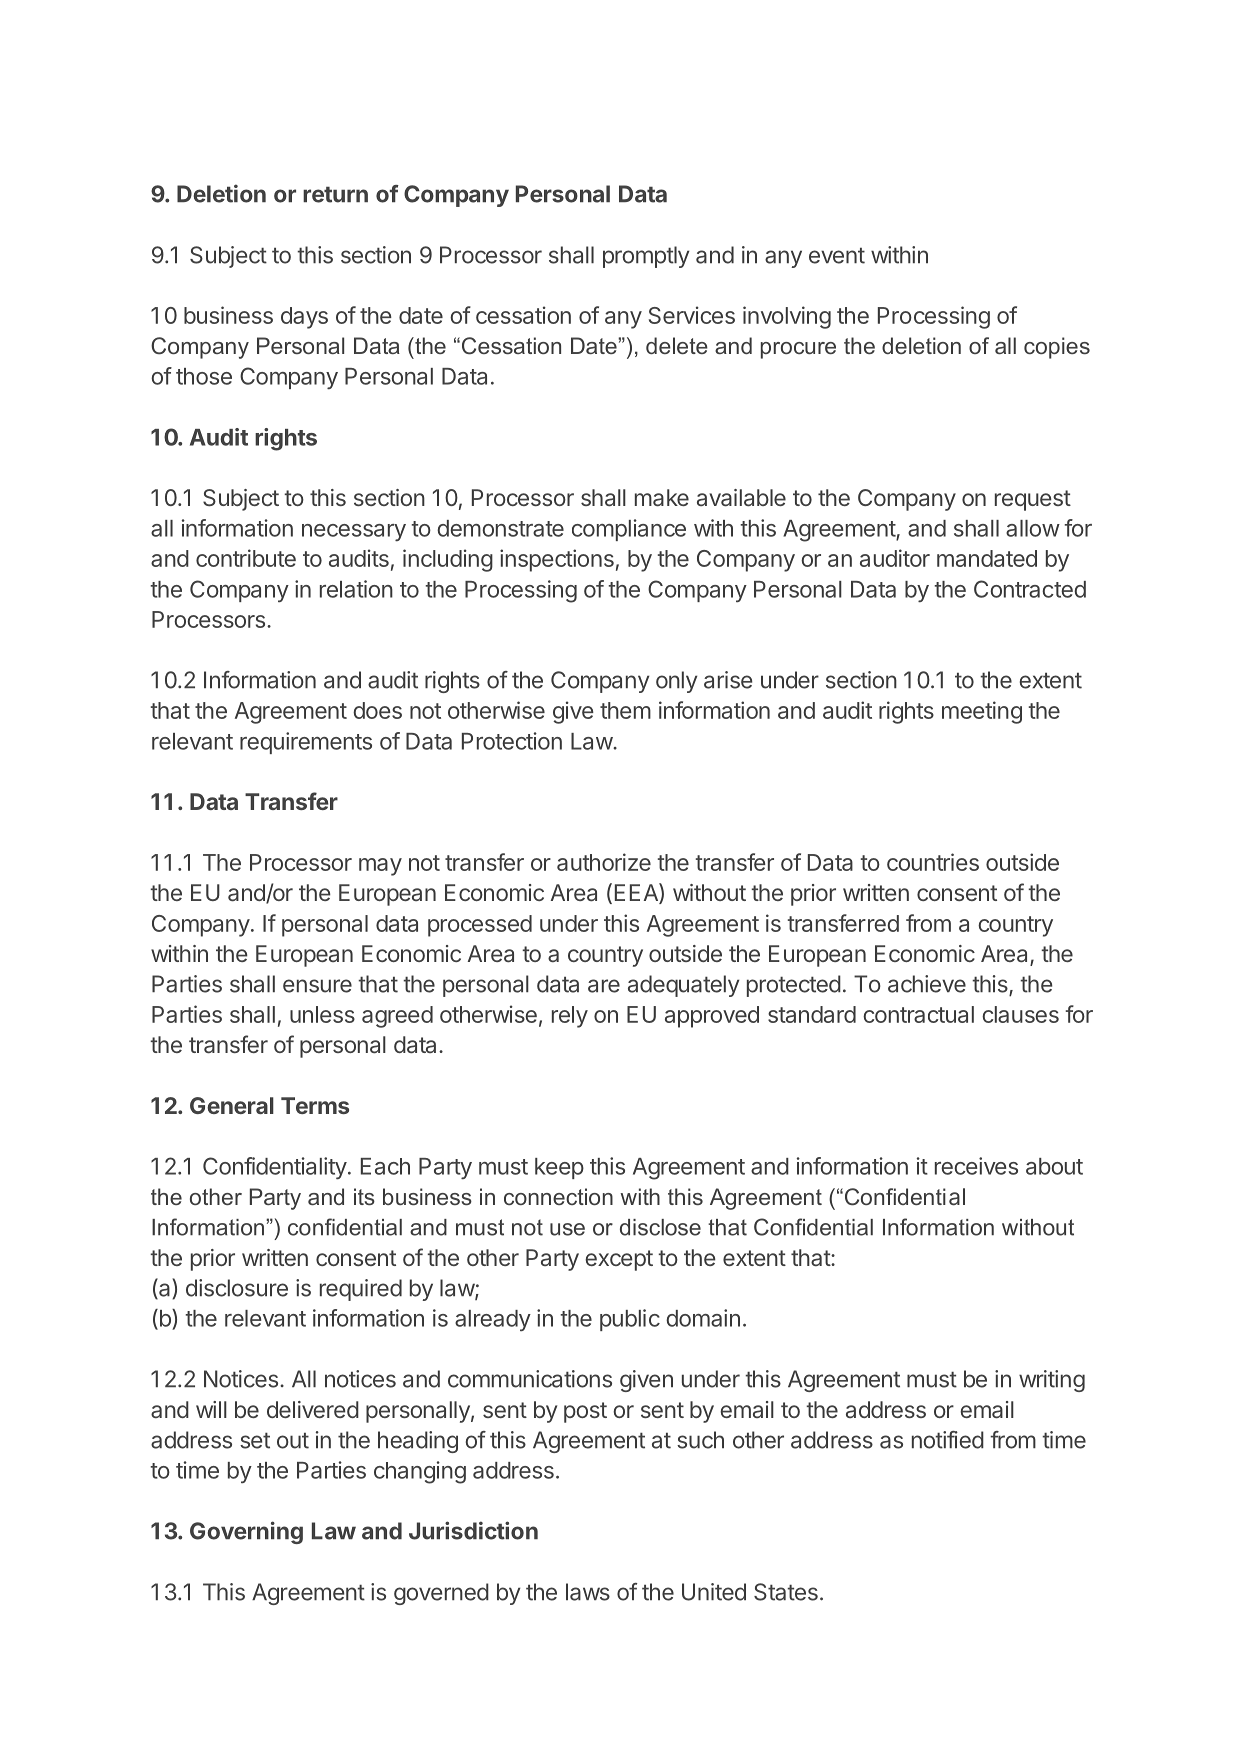  Describe the element at coordinates (1033, 500) in the screenshot. I see `request` at that location.
